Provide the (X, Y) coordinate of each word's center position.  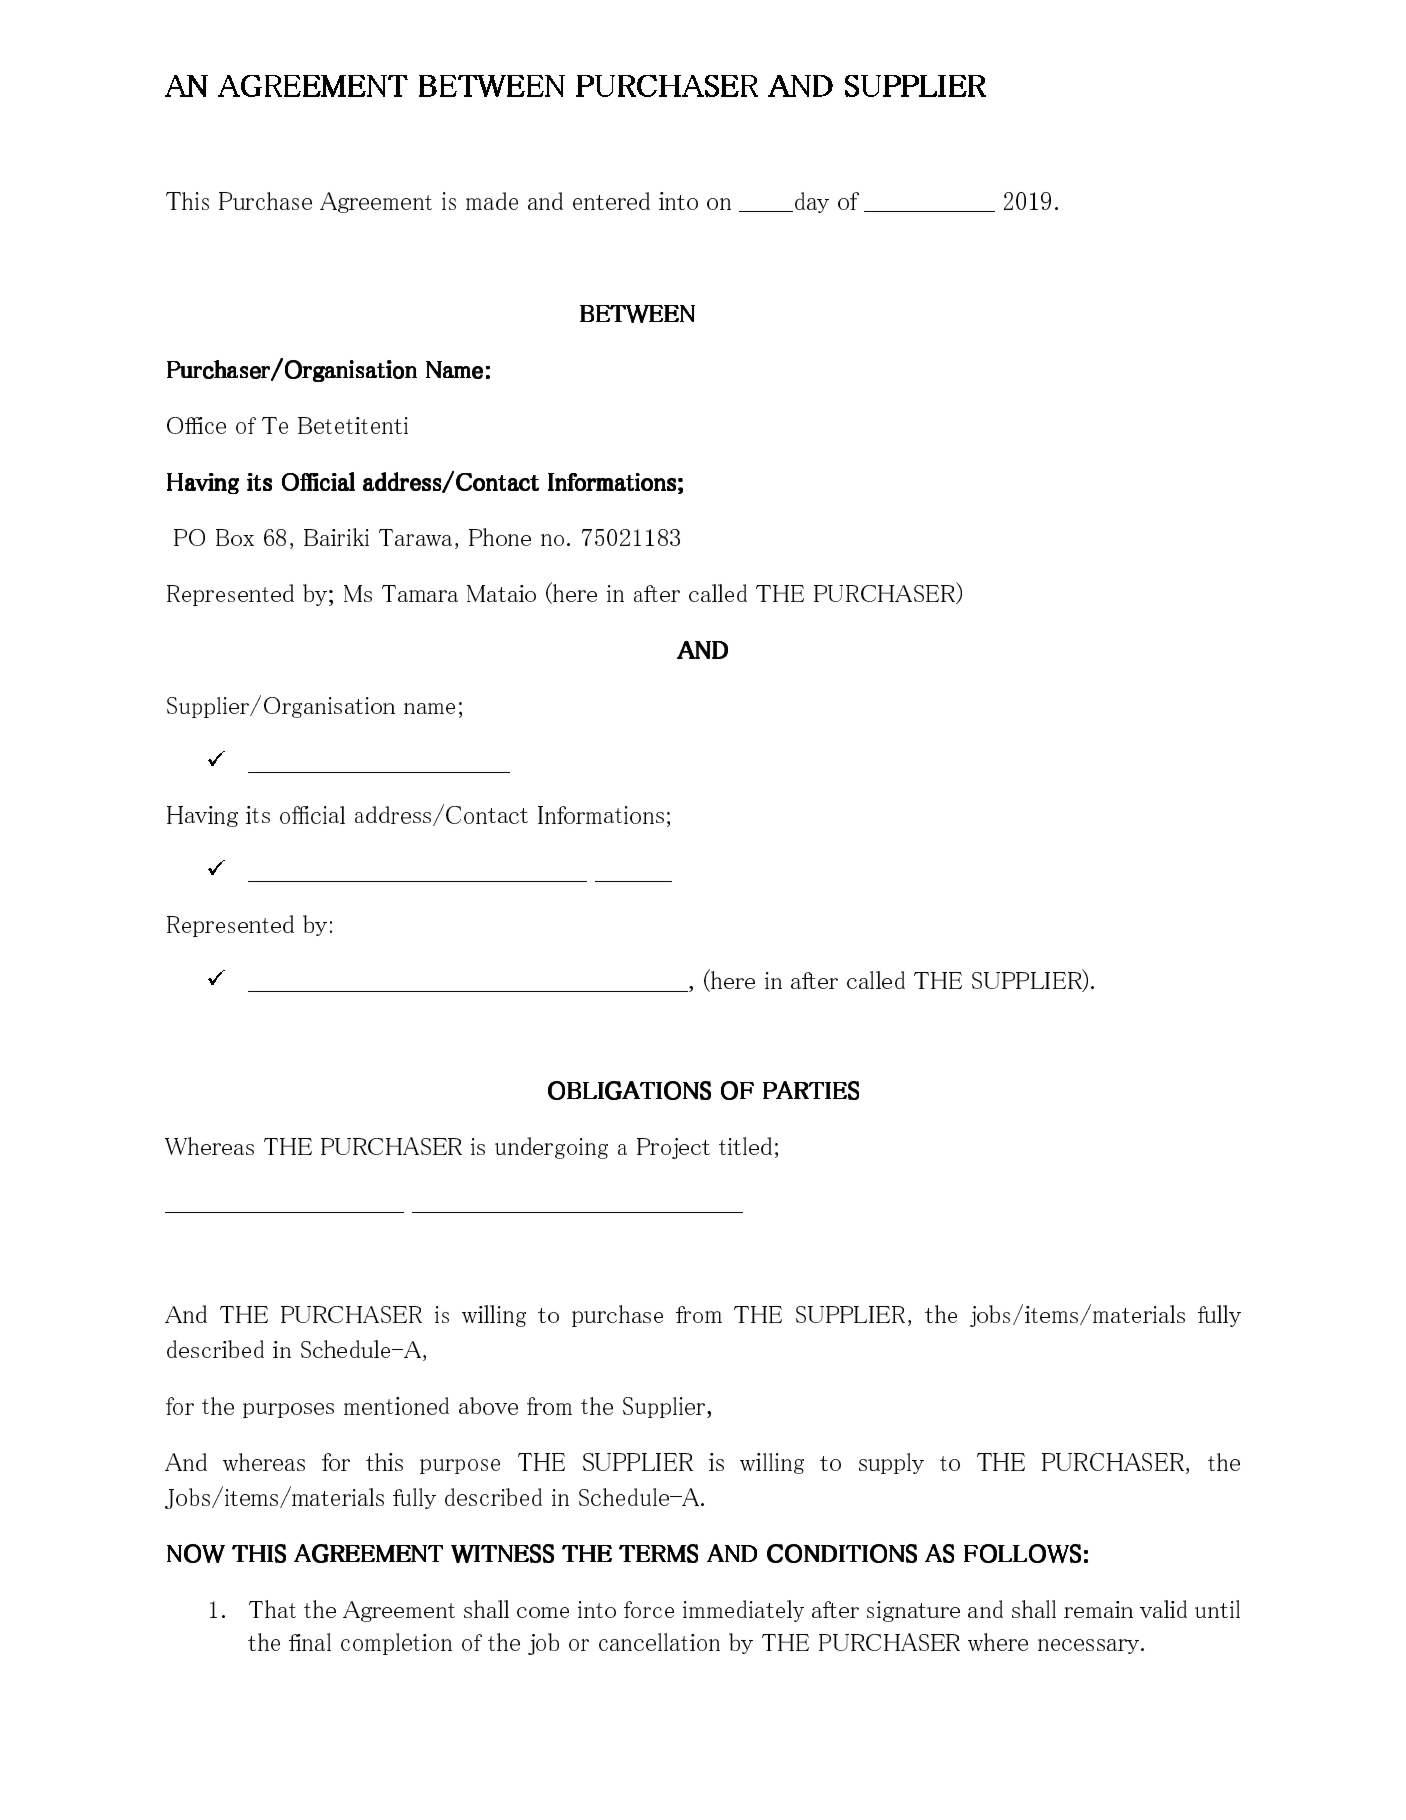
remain (1098, 1609)
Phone (500, 537)
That (272, 1609)
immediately (743, 1611)
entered (611, 201)
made (492, 201)
